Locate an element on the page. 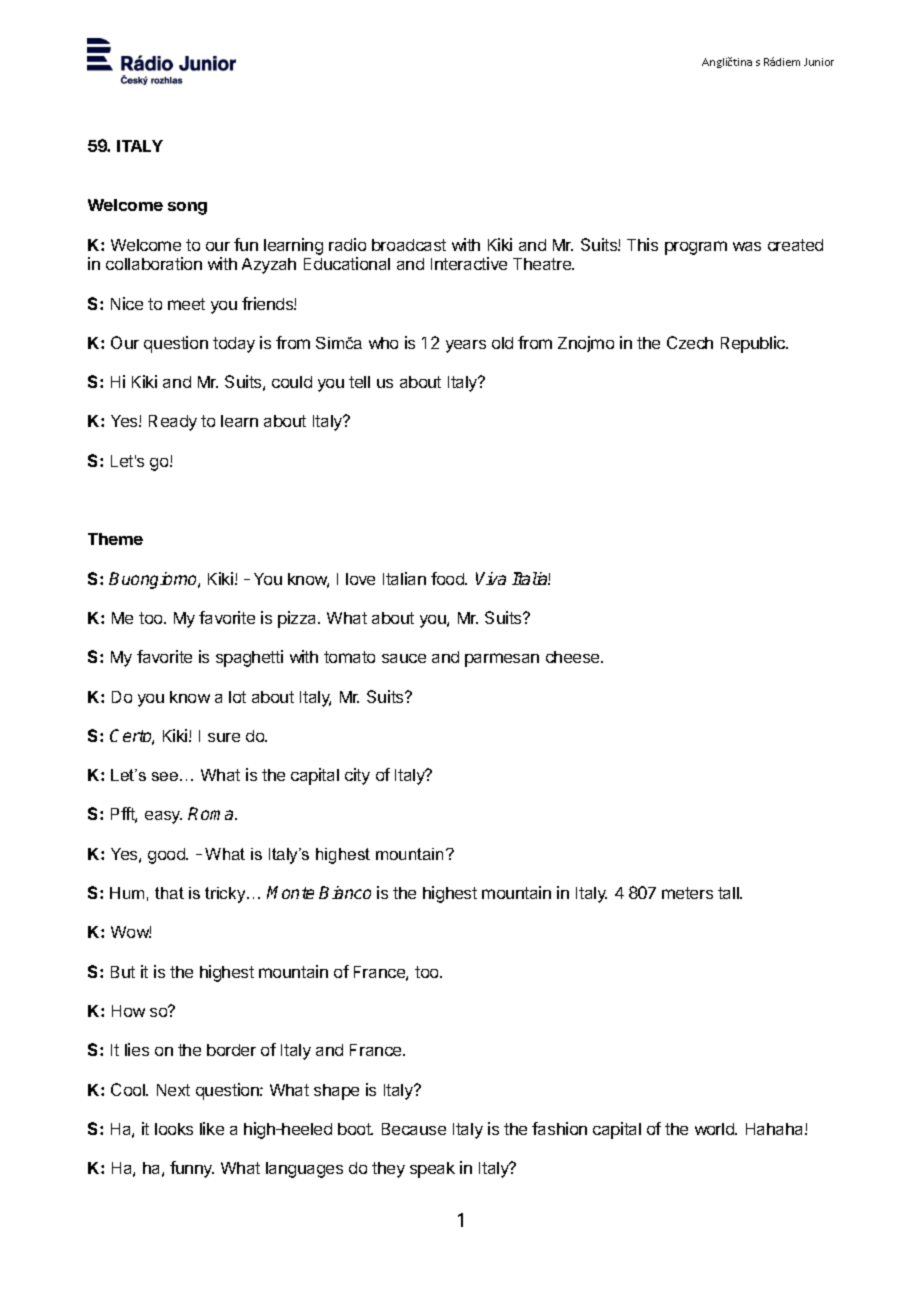 The height and width of the image is (1308, 924). Junior is located at coordinates (819, 62).
